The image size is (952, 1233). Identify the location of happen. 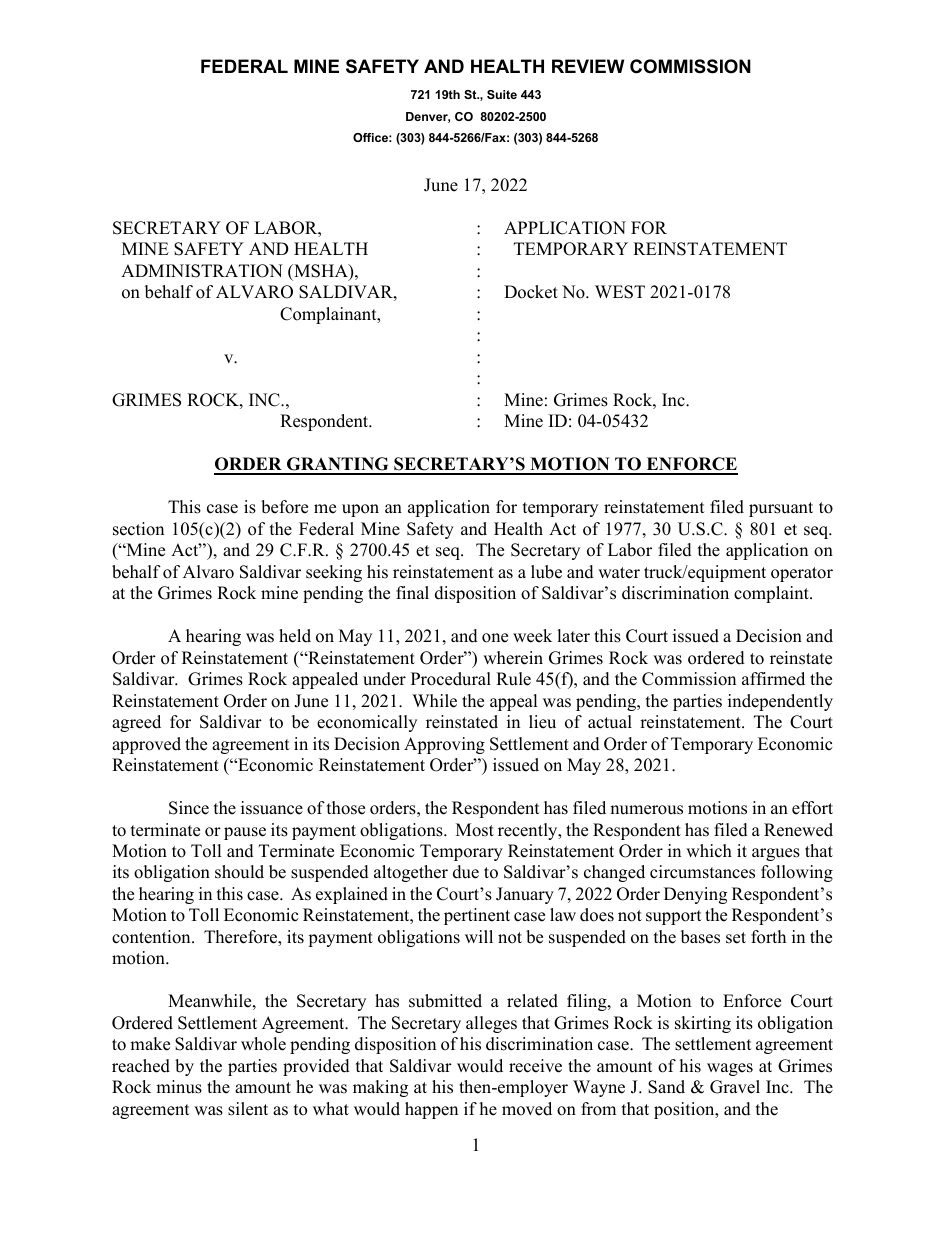
(431, 1110).
